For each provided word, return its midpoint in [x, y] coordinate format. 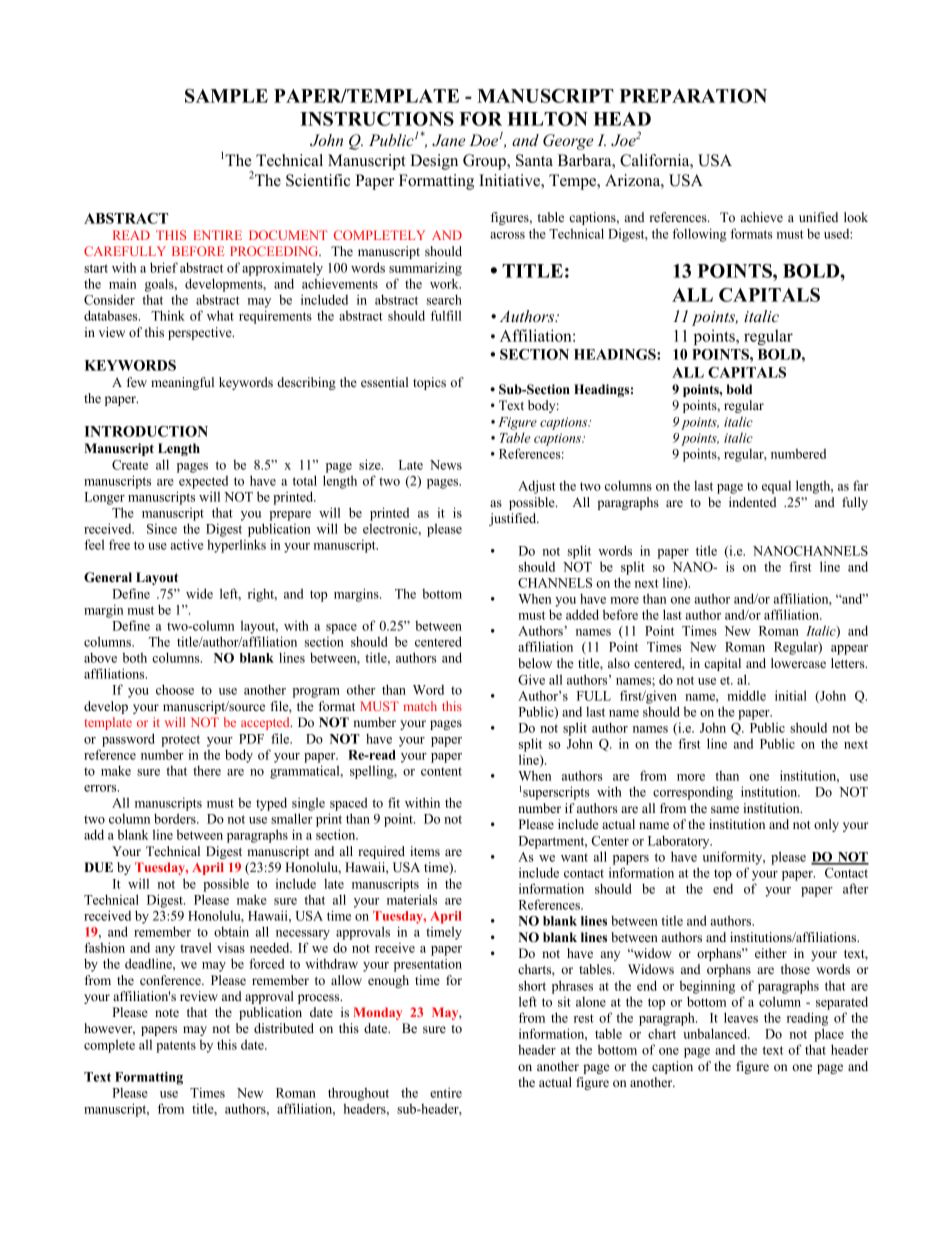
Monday [378, 1013]
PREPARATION [693, 96]
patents [176, 1047]
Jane [449, 140]
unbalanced [716, 1033]
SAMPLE [226, 96]
